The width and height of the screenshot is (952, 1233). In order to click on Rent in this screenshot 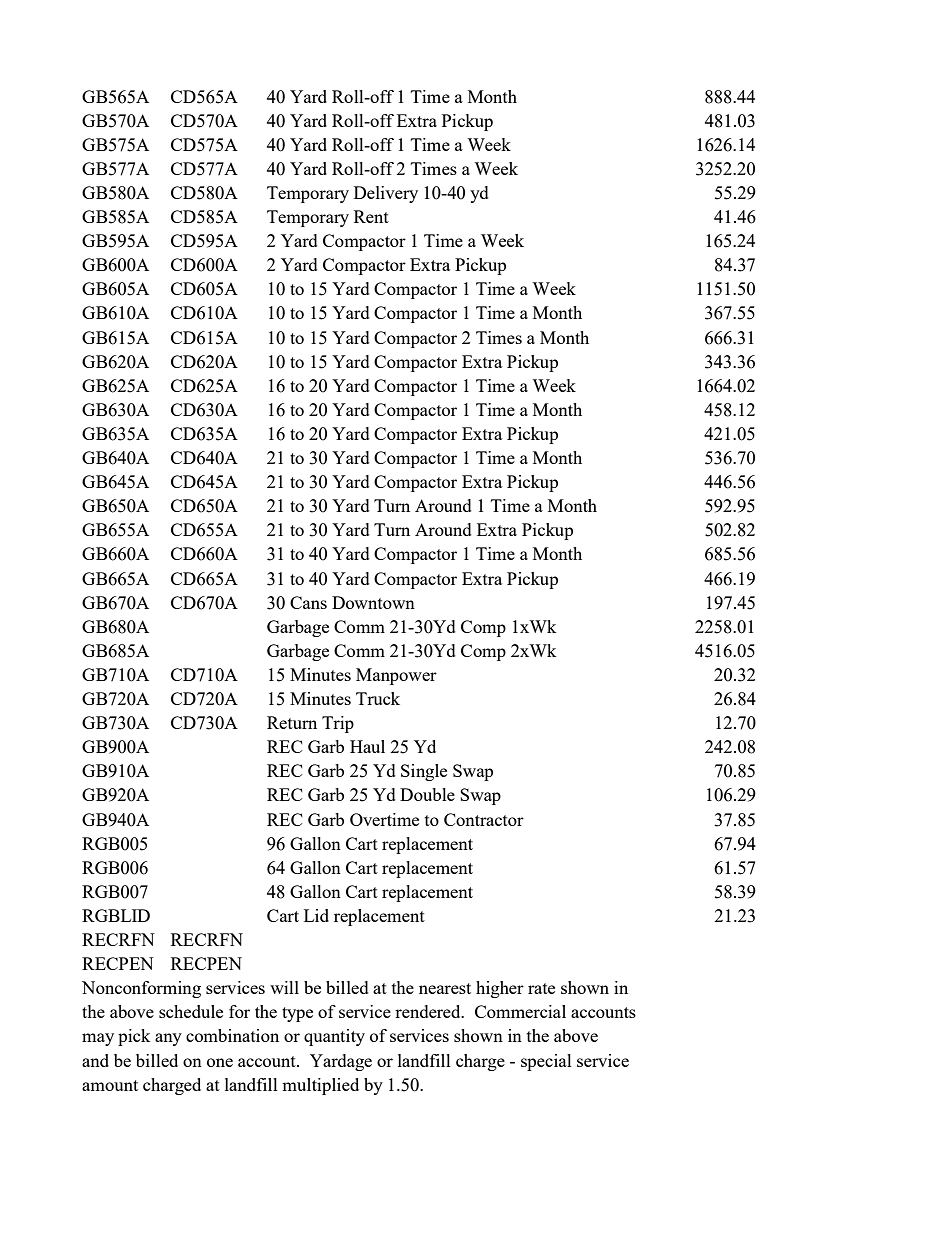, I will do `click(371, 216)`.
